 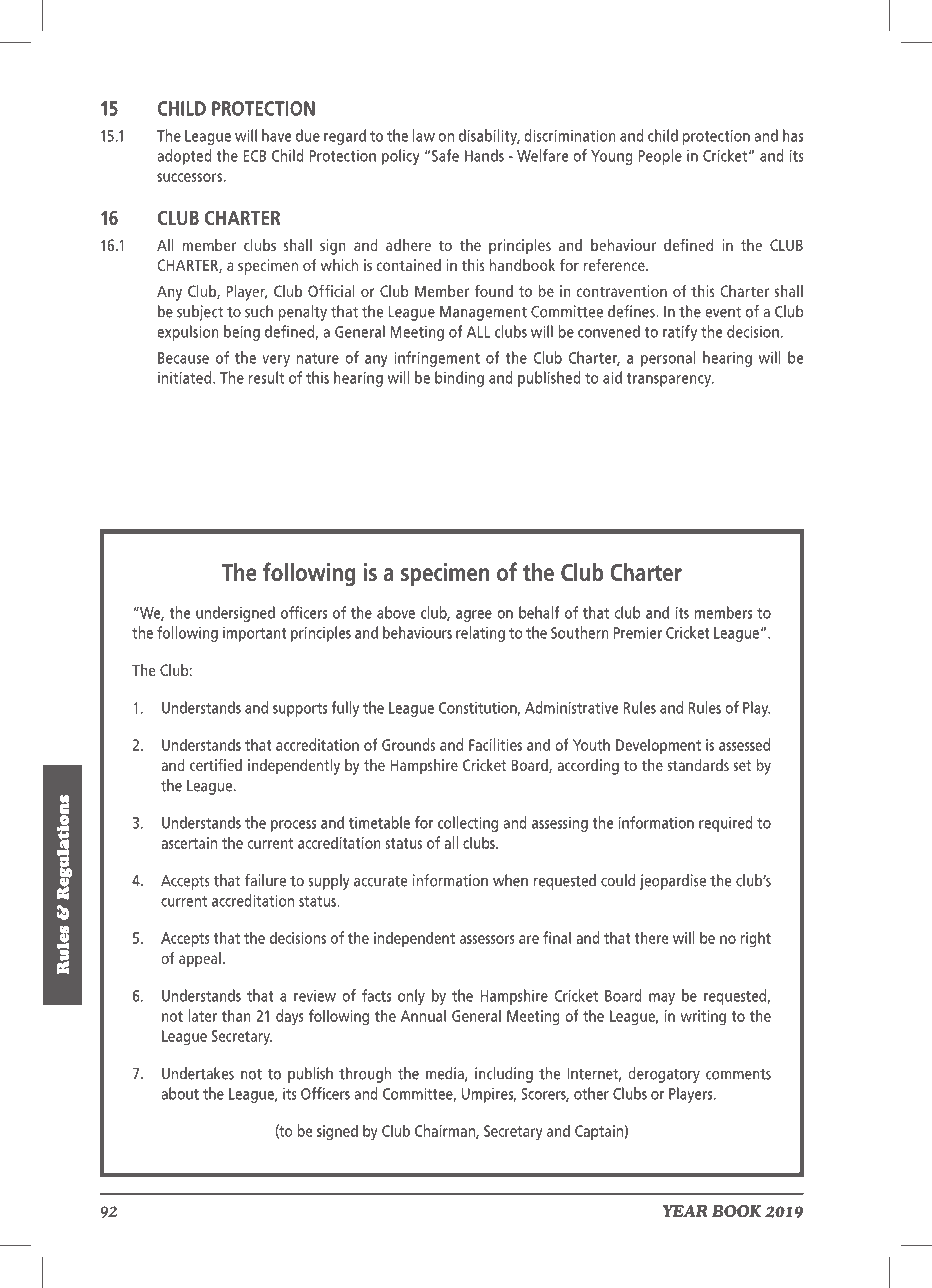 What do you see at coordinates (487, 939) in the document?
I see `assessors` at bounding box center [487, 939].
